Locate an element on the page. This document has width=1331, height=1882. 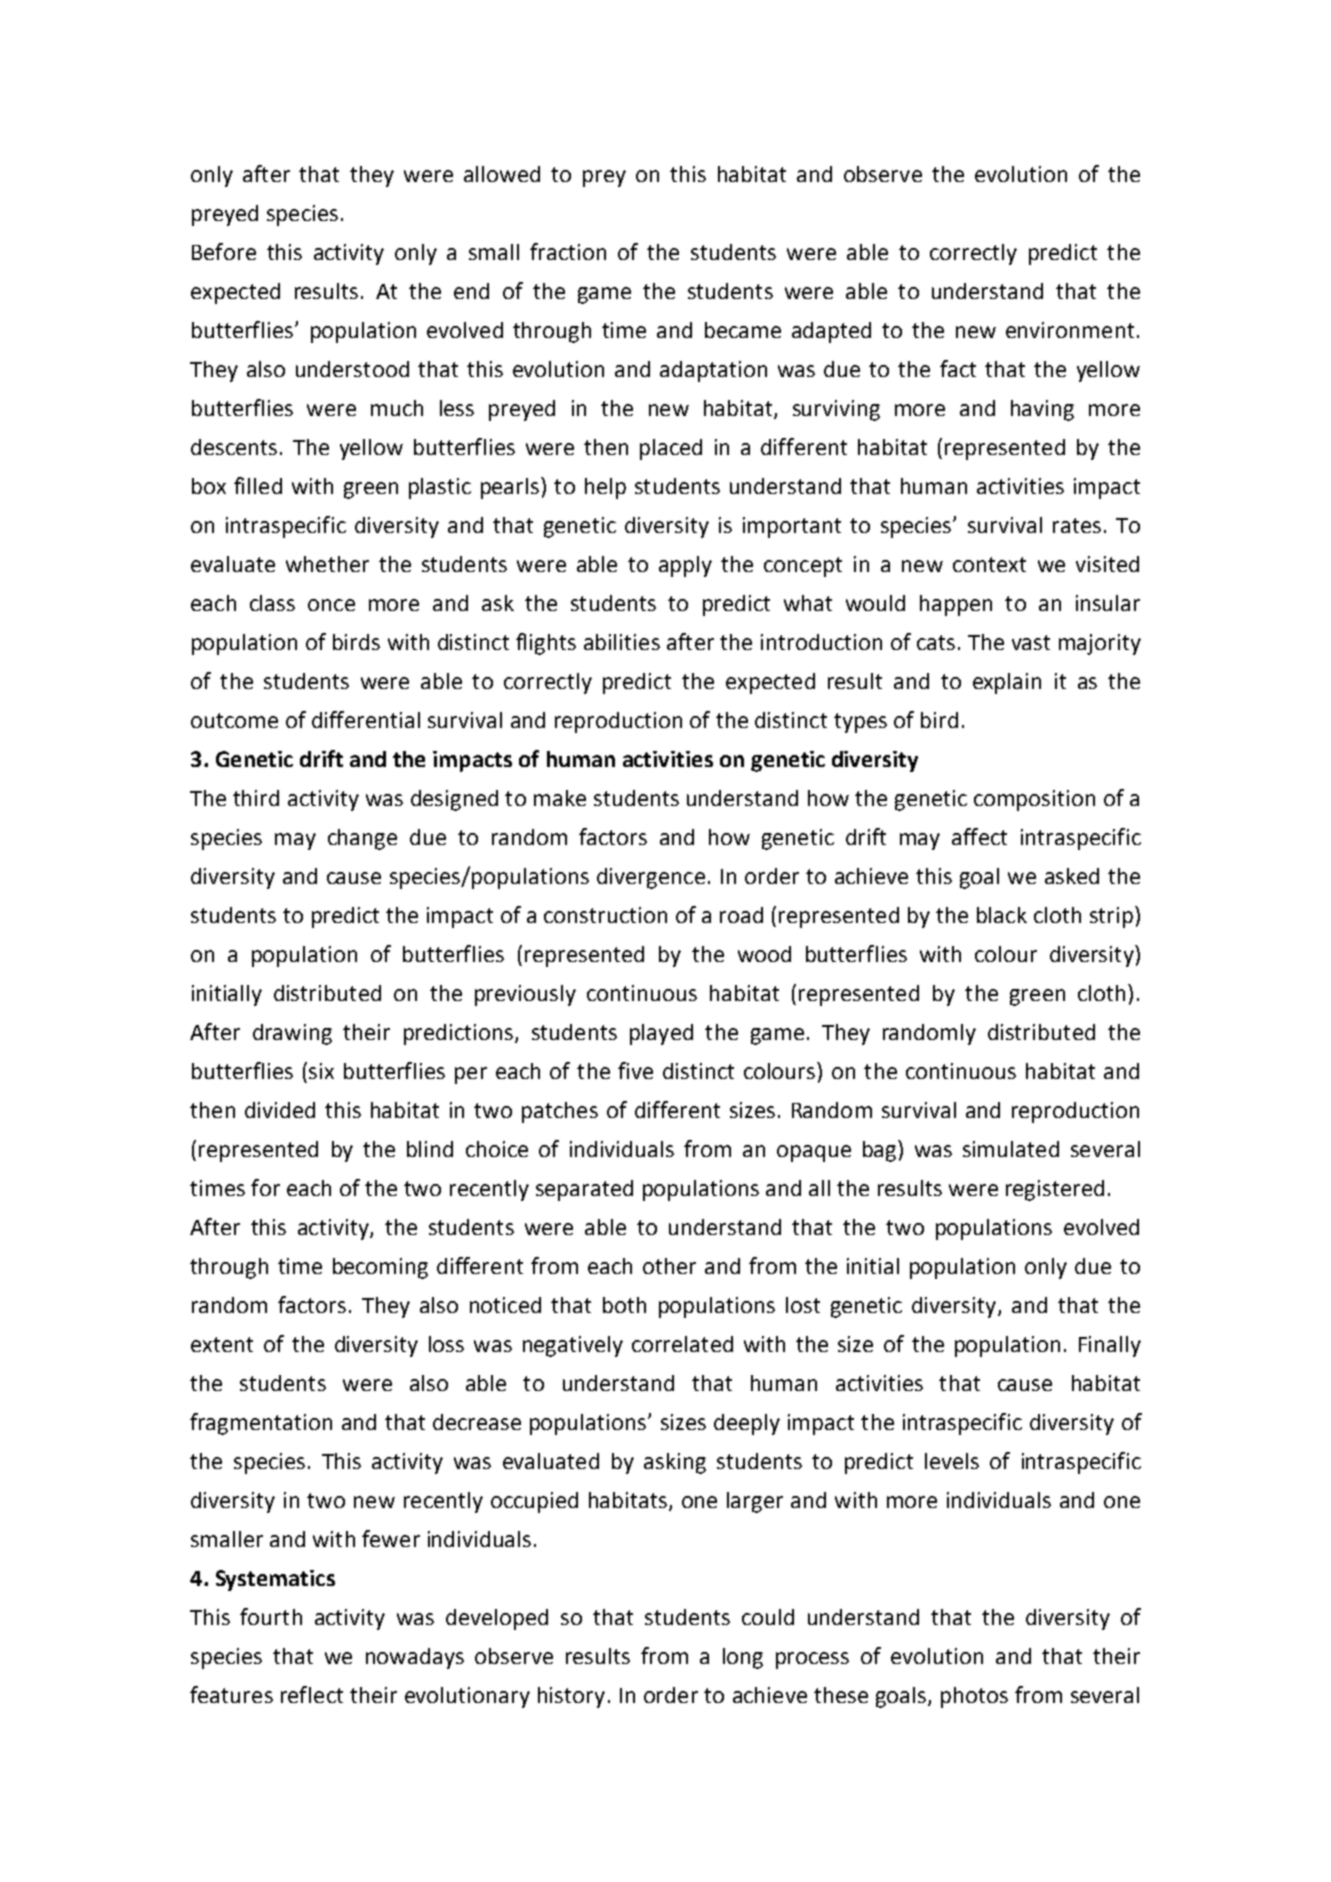
environment is located at coordinates (1070, 330).
